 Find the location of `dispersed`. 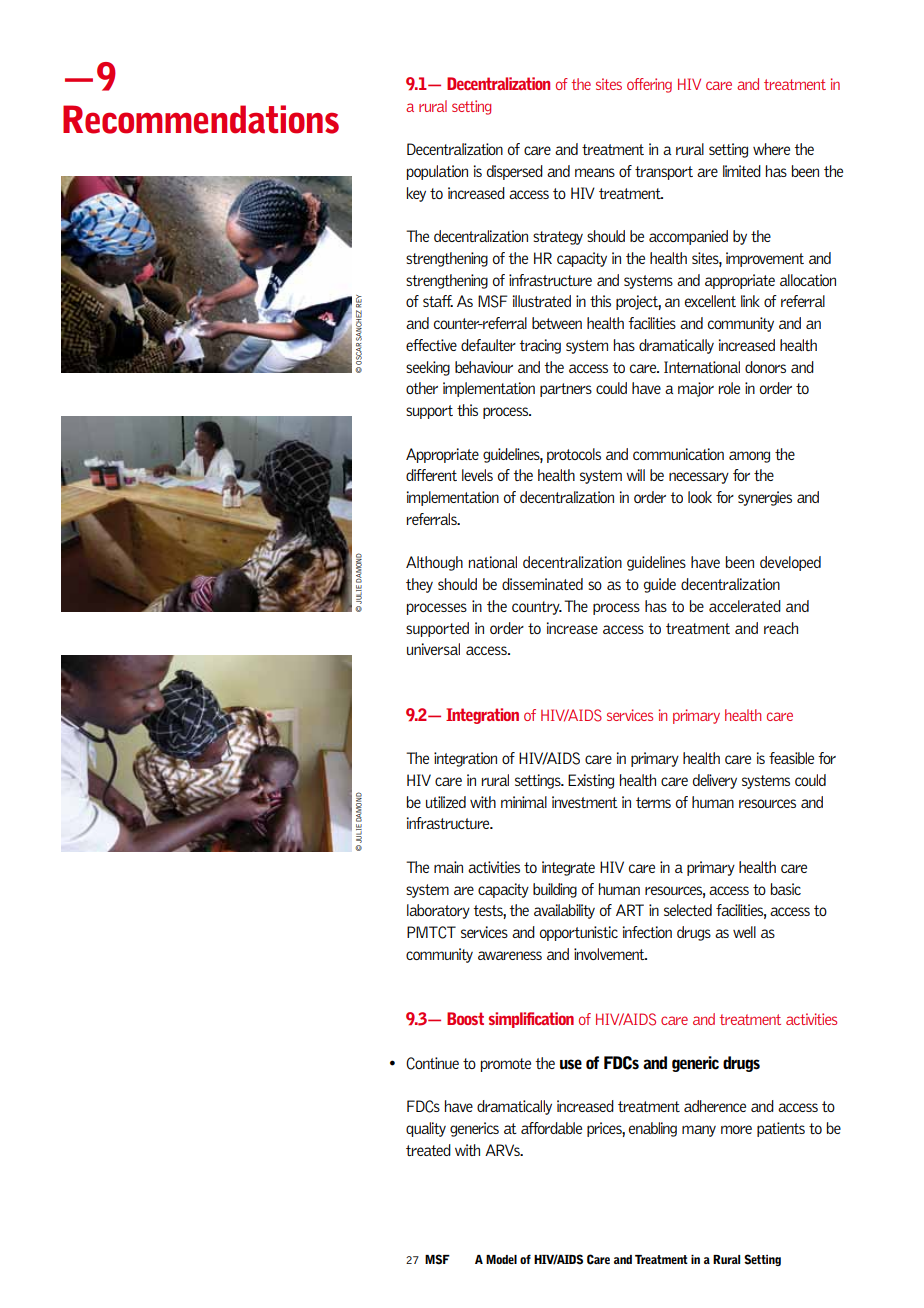

dispersed is located at coordinates (515, 172).
